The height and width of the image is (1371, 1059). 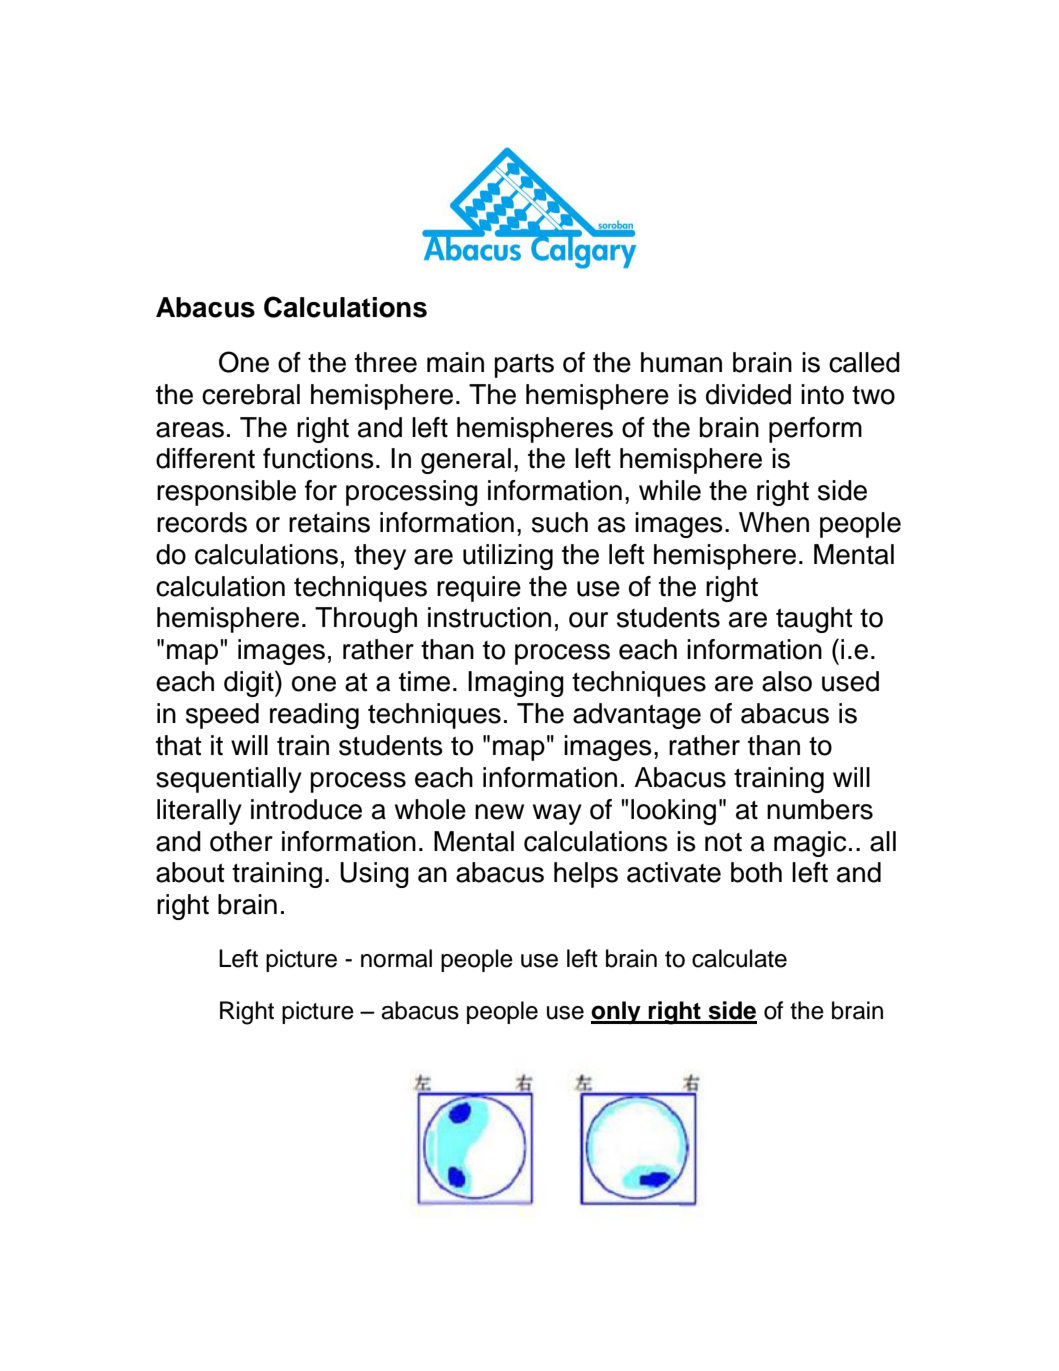 I want to click on parts, so click(x=524, y=366).
